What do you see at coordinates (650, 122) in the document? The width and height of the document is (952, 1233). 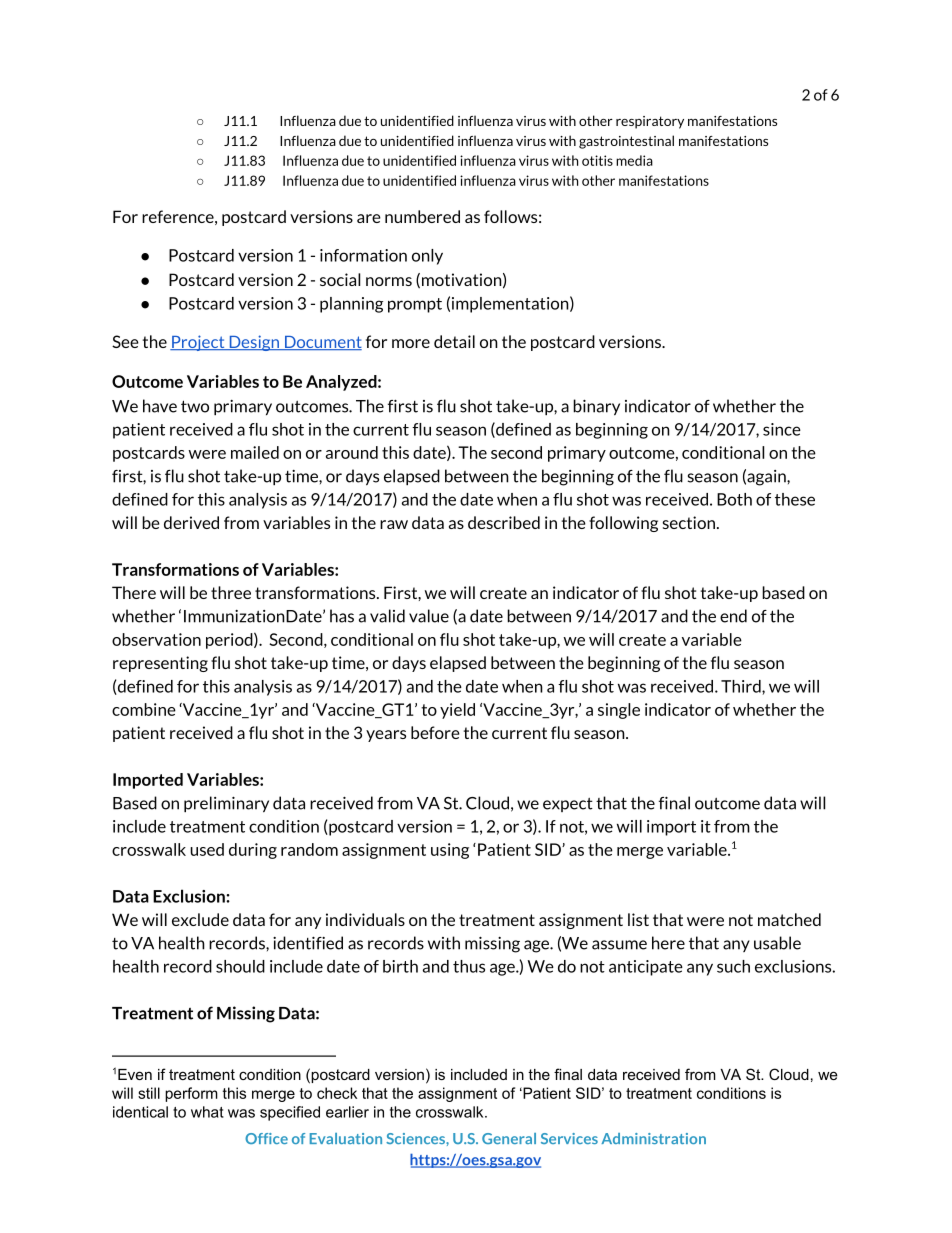 I see `respiratory` at bounding box center [650, 122].
